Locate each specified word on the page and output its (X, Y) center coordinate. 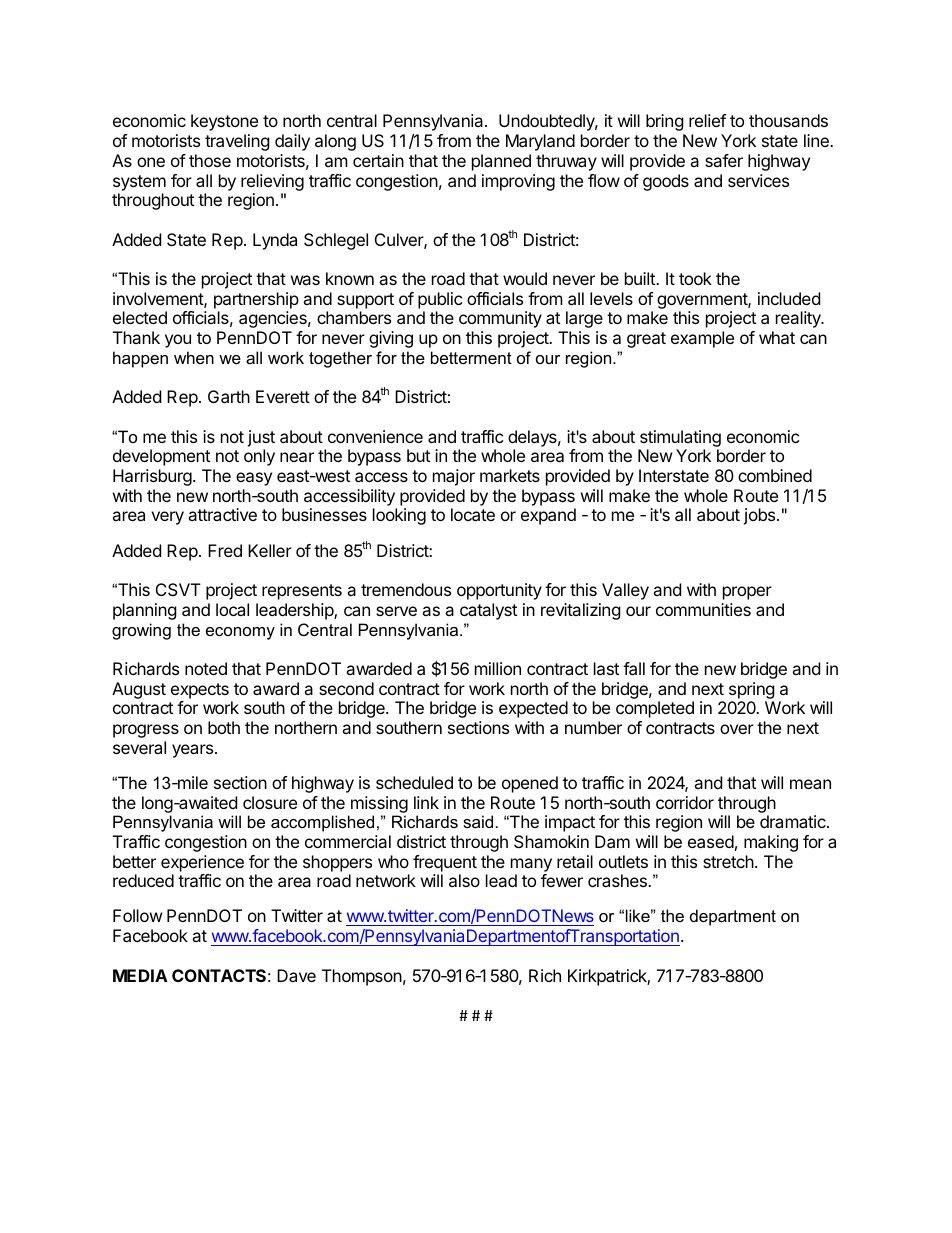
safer (724, 160)
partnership (256, 300)
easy (254, 479)
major (454, 477)
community (500, 319)
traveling (237, 142)
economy (240, 633)
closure (270, 802)
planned (501, 162)
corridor (685, 802)
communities (703, 609)
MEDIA (140, 975)
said (478, 821)
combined (775, 475)
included (789, 298)
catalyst (488, 611)
